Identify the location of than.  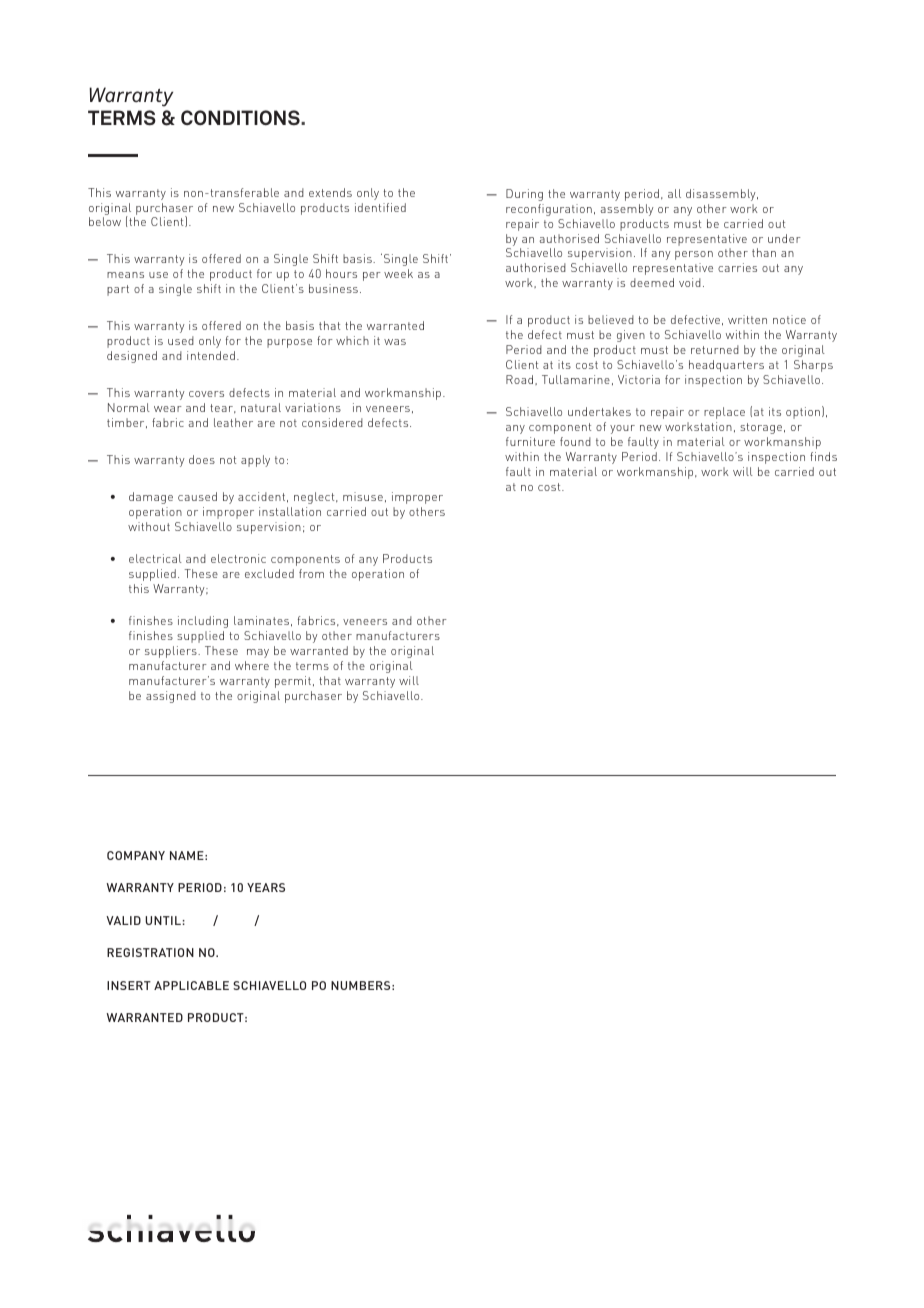
(764, 252).
